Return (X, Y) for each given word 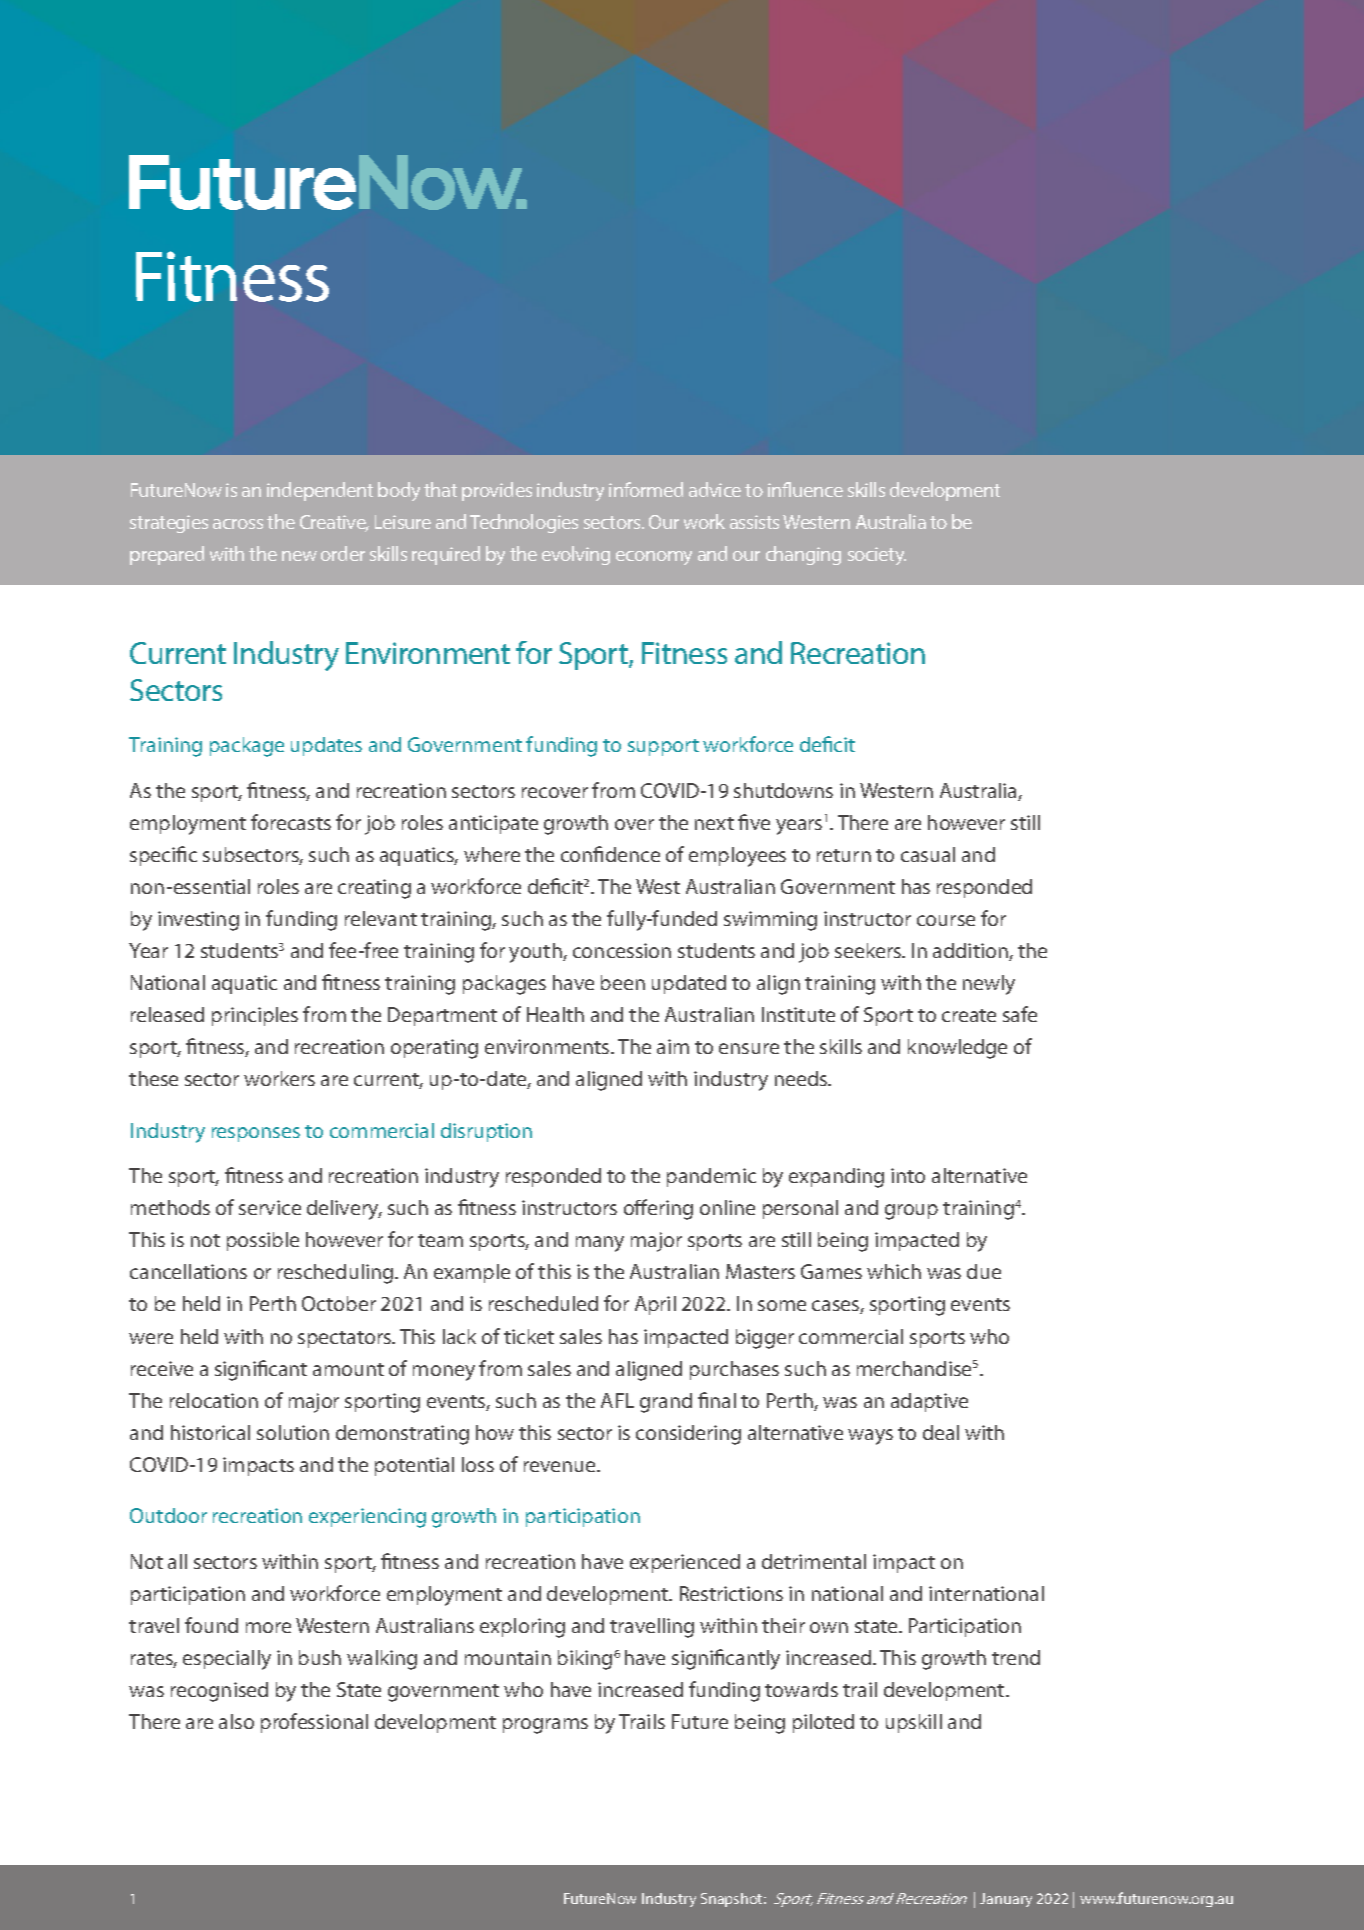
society (877, 556)
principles (255, 1016)
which (894, 1271)
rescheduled (543, 1303)
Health (555, 1014)
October (339, 1303)
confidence (610, 854)
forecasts (291, 822)
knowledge (957, 1049)
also (236, 1721)
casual (928, 854)
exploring (522, 1628)
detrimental (814, 1561)
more (268, 1627)
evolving (576, 555)
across (238, 524)
